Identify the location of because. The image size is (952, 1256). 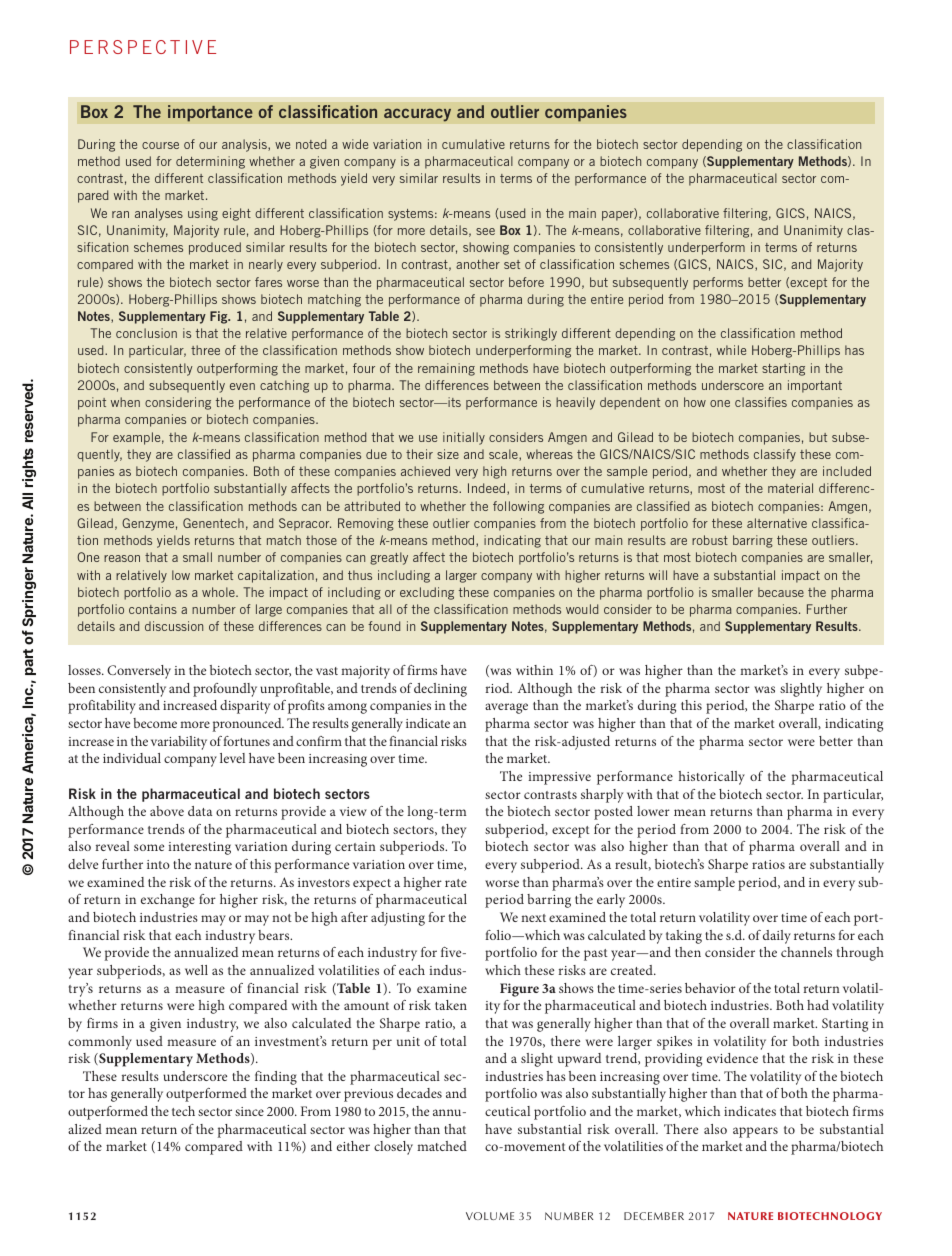
(781, 592).
